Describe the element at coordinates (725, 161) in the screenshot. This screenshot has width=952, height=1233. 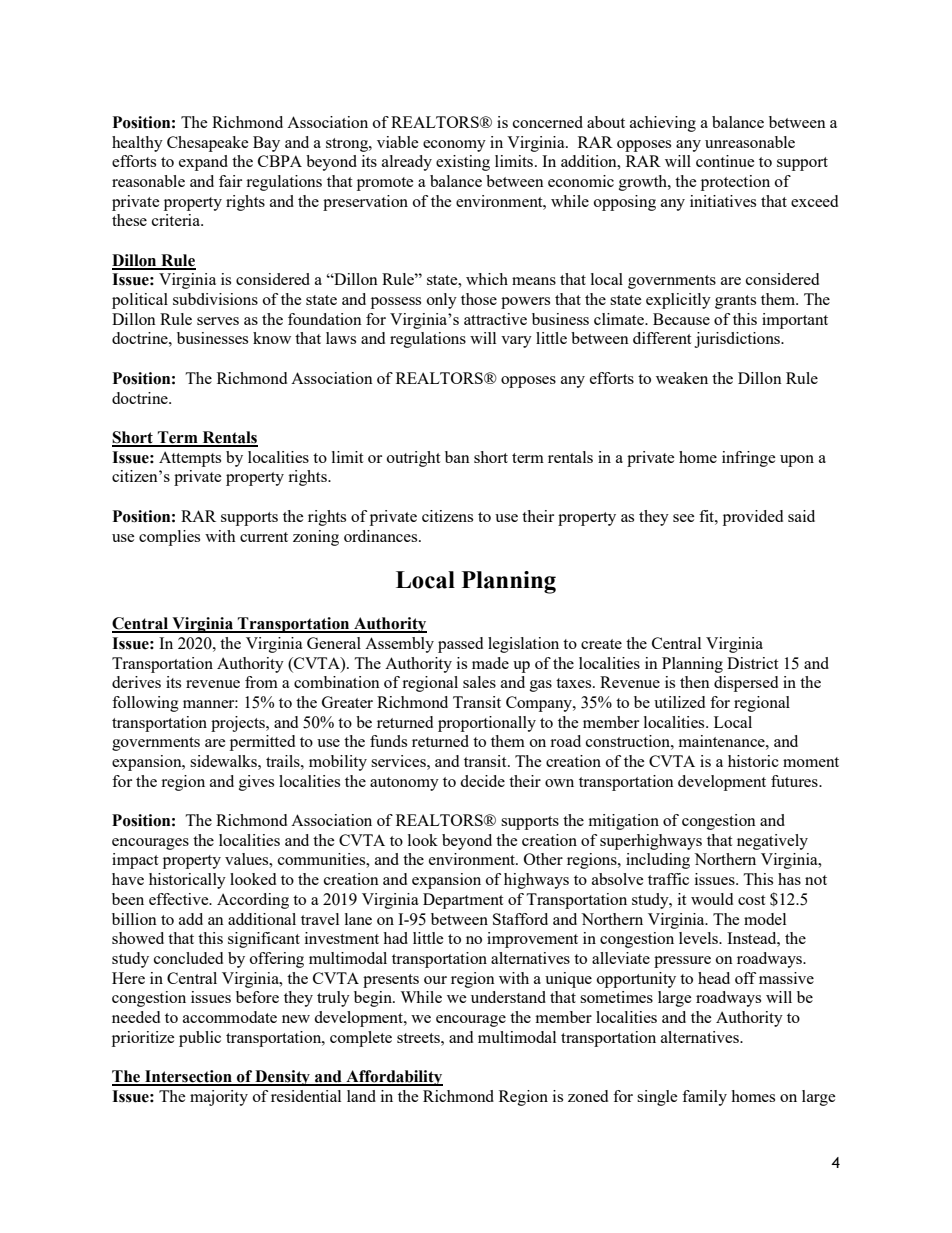
I see `continue` at that location.
